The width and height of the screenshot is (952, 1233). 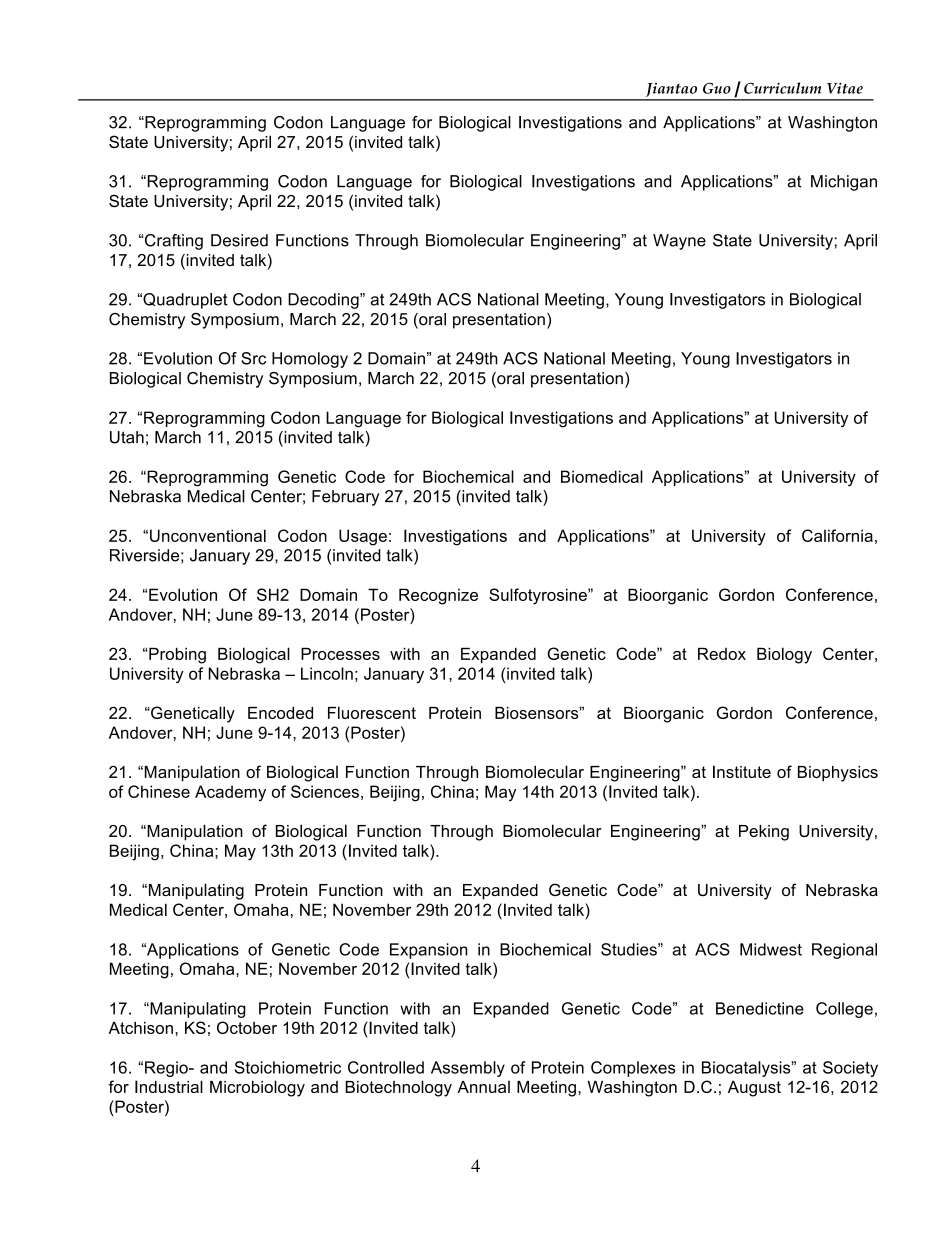 What do you see at coordinates (764, 833) in the screenshot?
I see `Peking` at bounding box center [764, 833].
